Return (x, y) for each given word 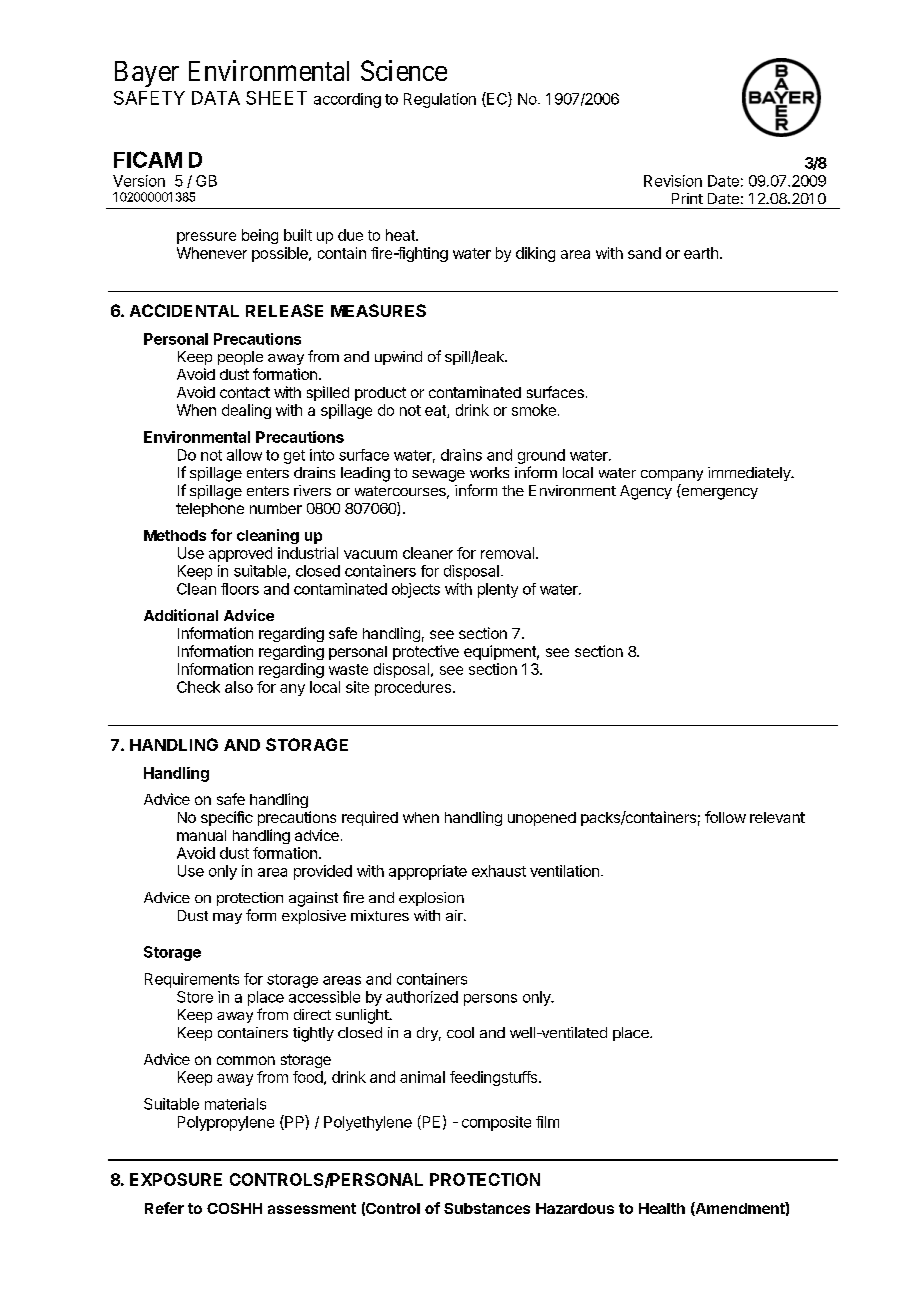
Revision (673, 181)
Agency (646, 492)
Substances (487, 1208)
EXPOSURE (176, 1179)
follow (725, 817)
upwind (398, 358)
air (455, 915)
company (672, 475)
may (227, 918)
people (240, 358)
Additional (181, 615)
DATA (216, 98)
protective (426, 652)
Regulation (440, 100)
